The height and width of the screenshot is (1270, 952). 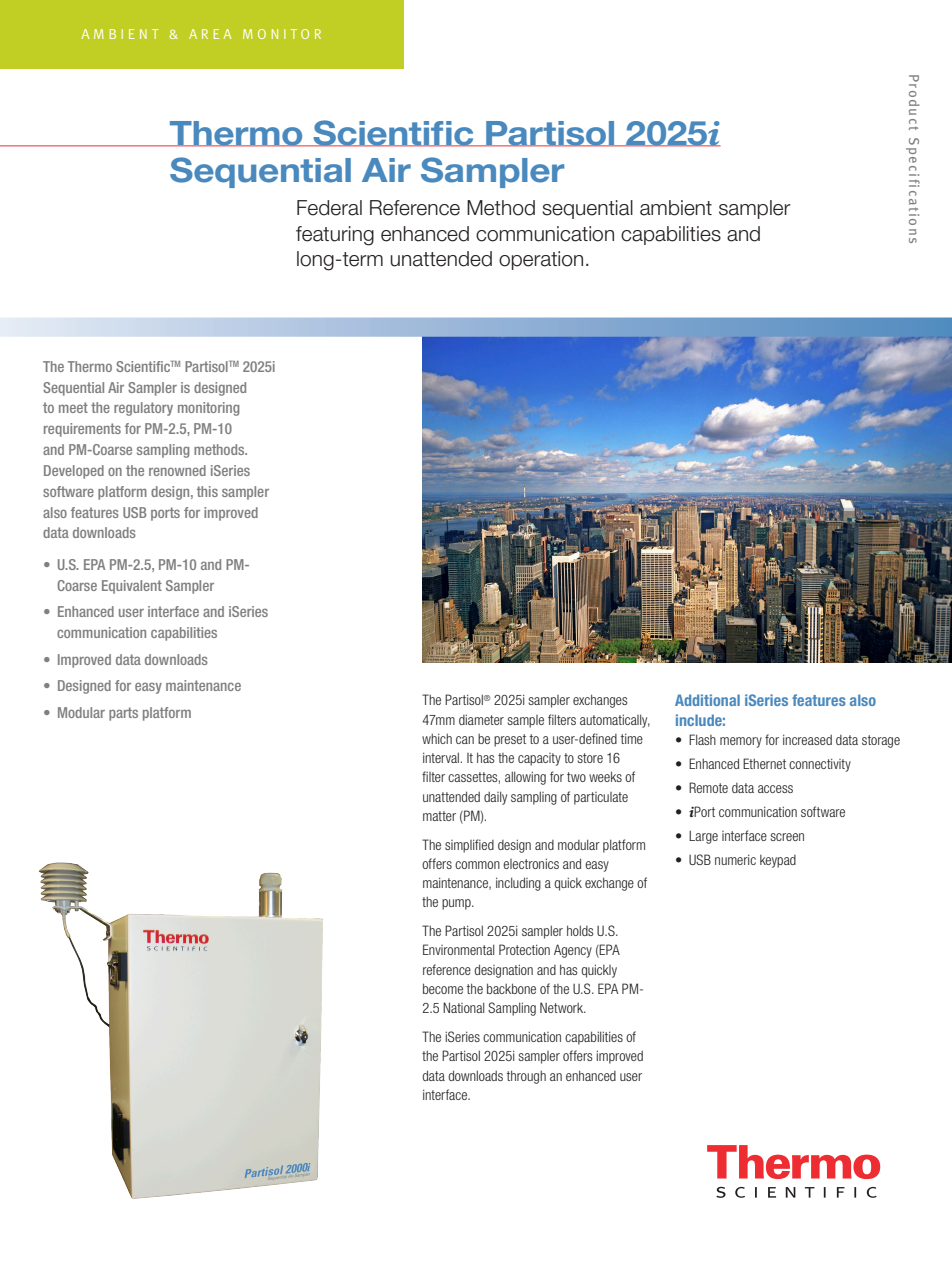 What do you see at coordinates (526, 1077) in the screenshot?
I see `through` at bounding box center [526, 1077].
